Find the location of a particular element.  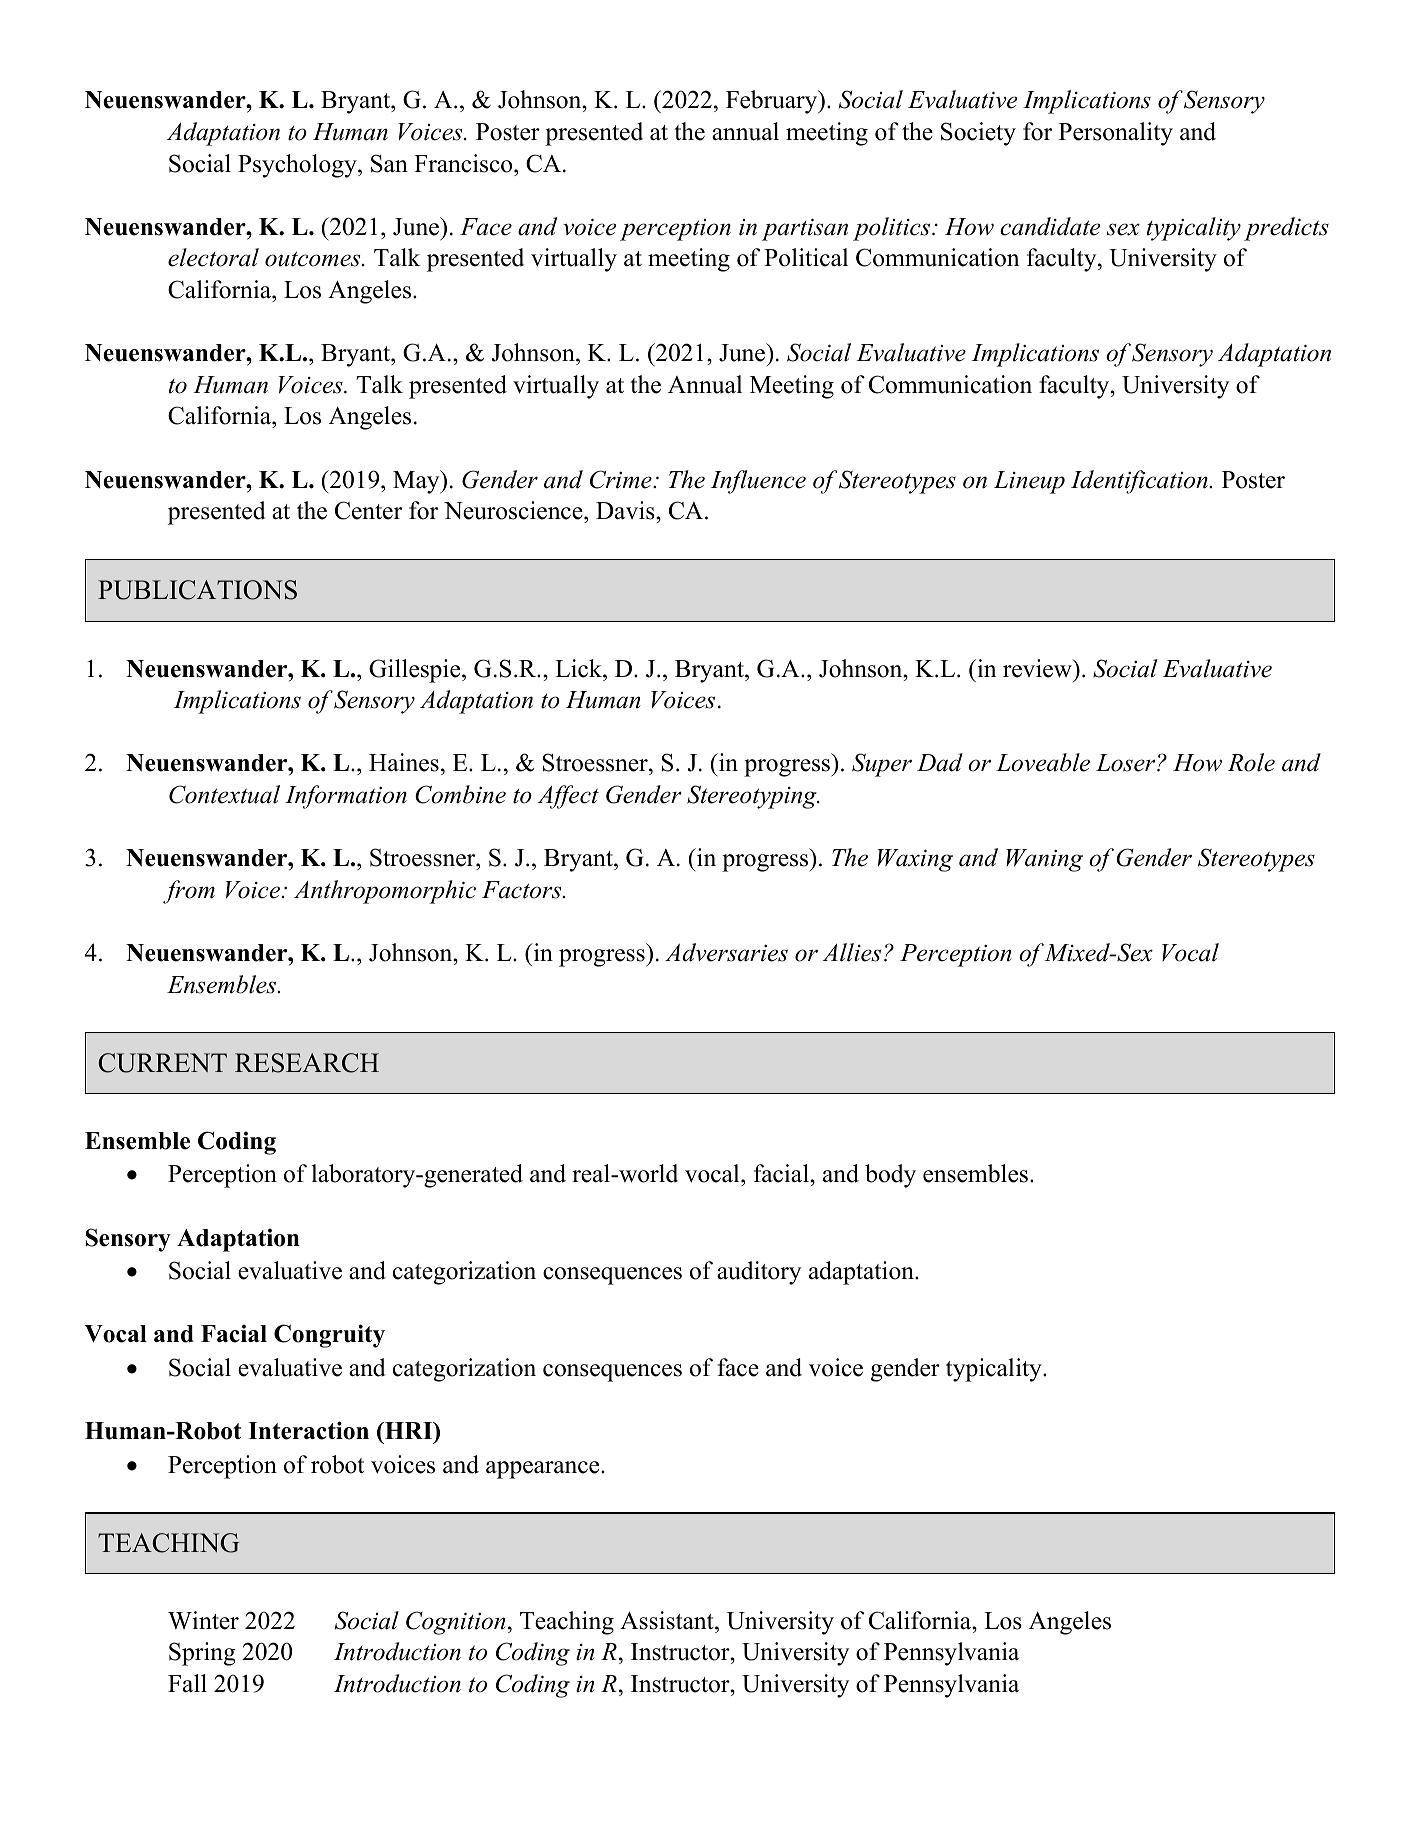

February is located at coordinates (773, 102).
